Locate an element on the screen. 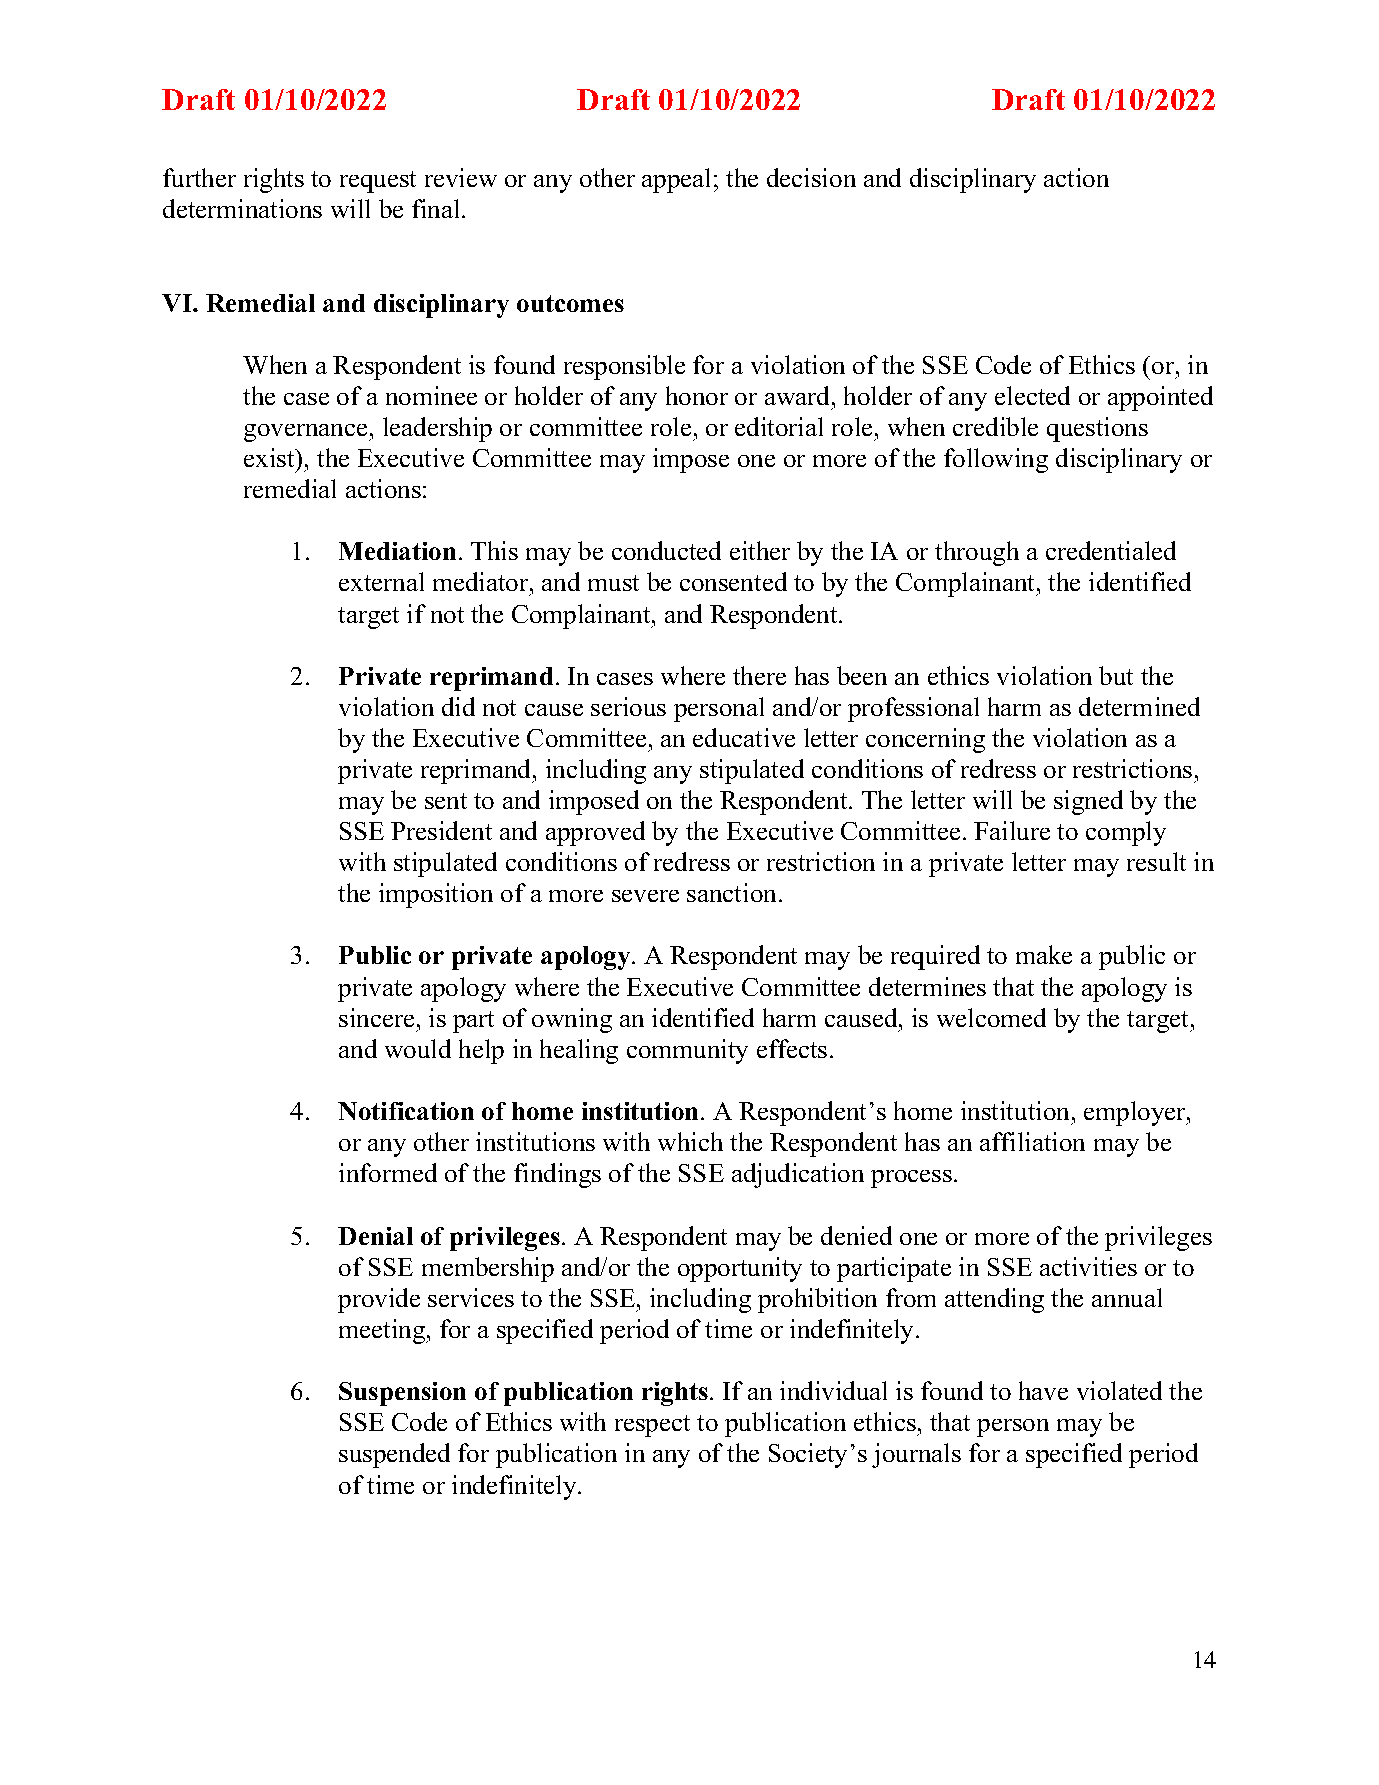  Suspension is located at coordinates (402, 1394).
